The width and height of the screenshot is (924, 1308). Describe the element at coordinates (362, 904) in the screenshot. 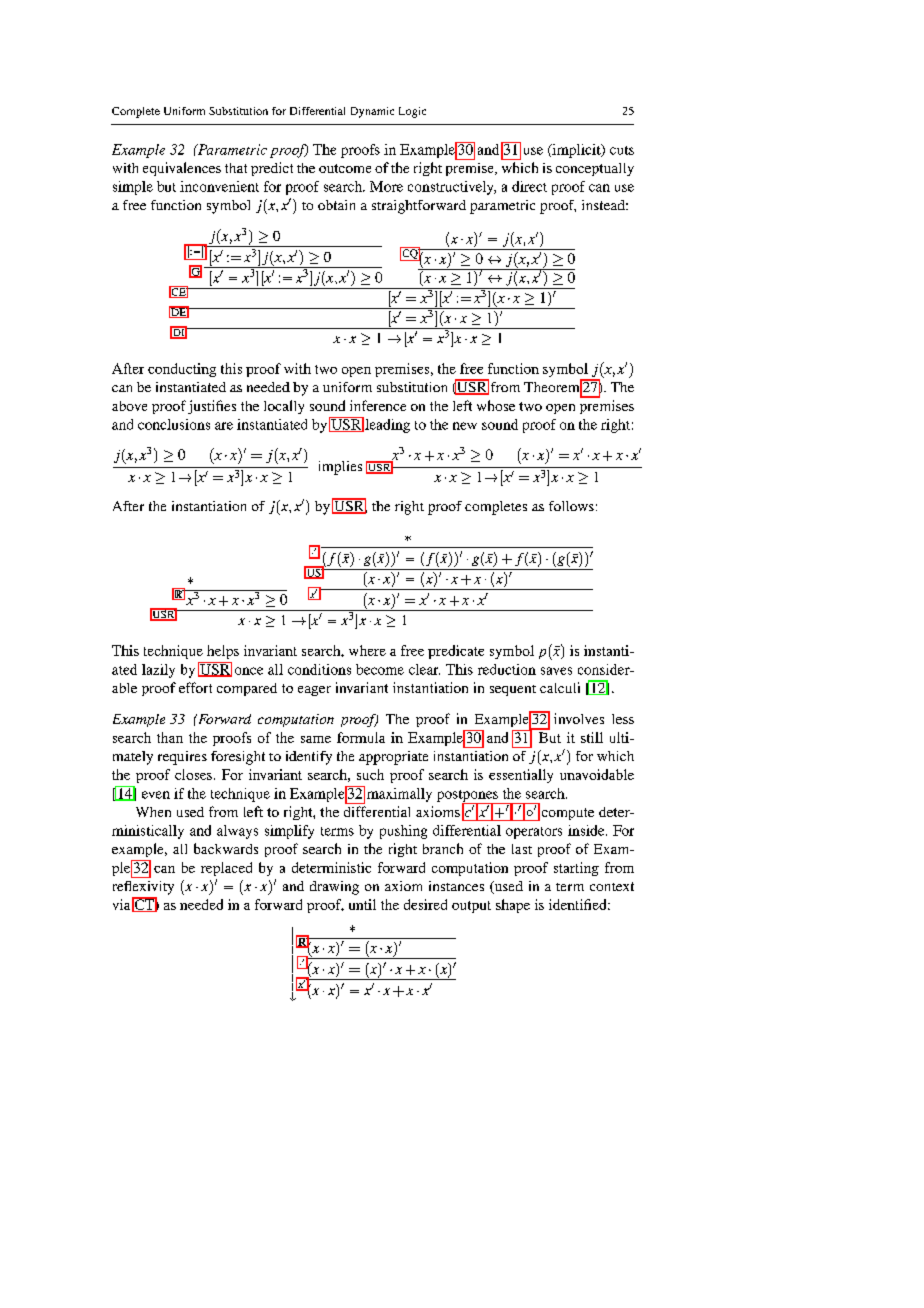

I see `until` at that location.
